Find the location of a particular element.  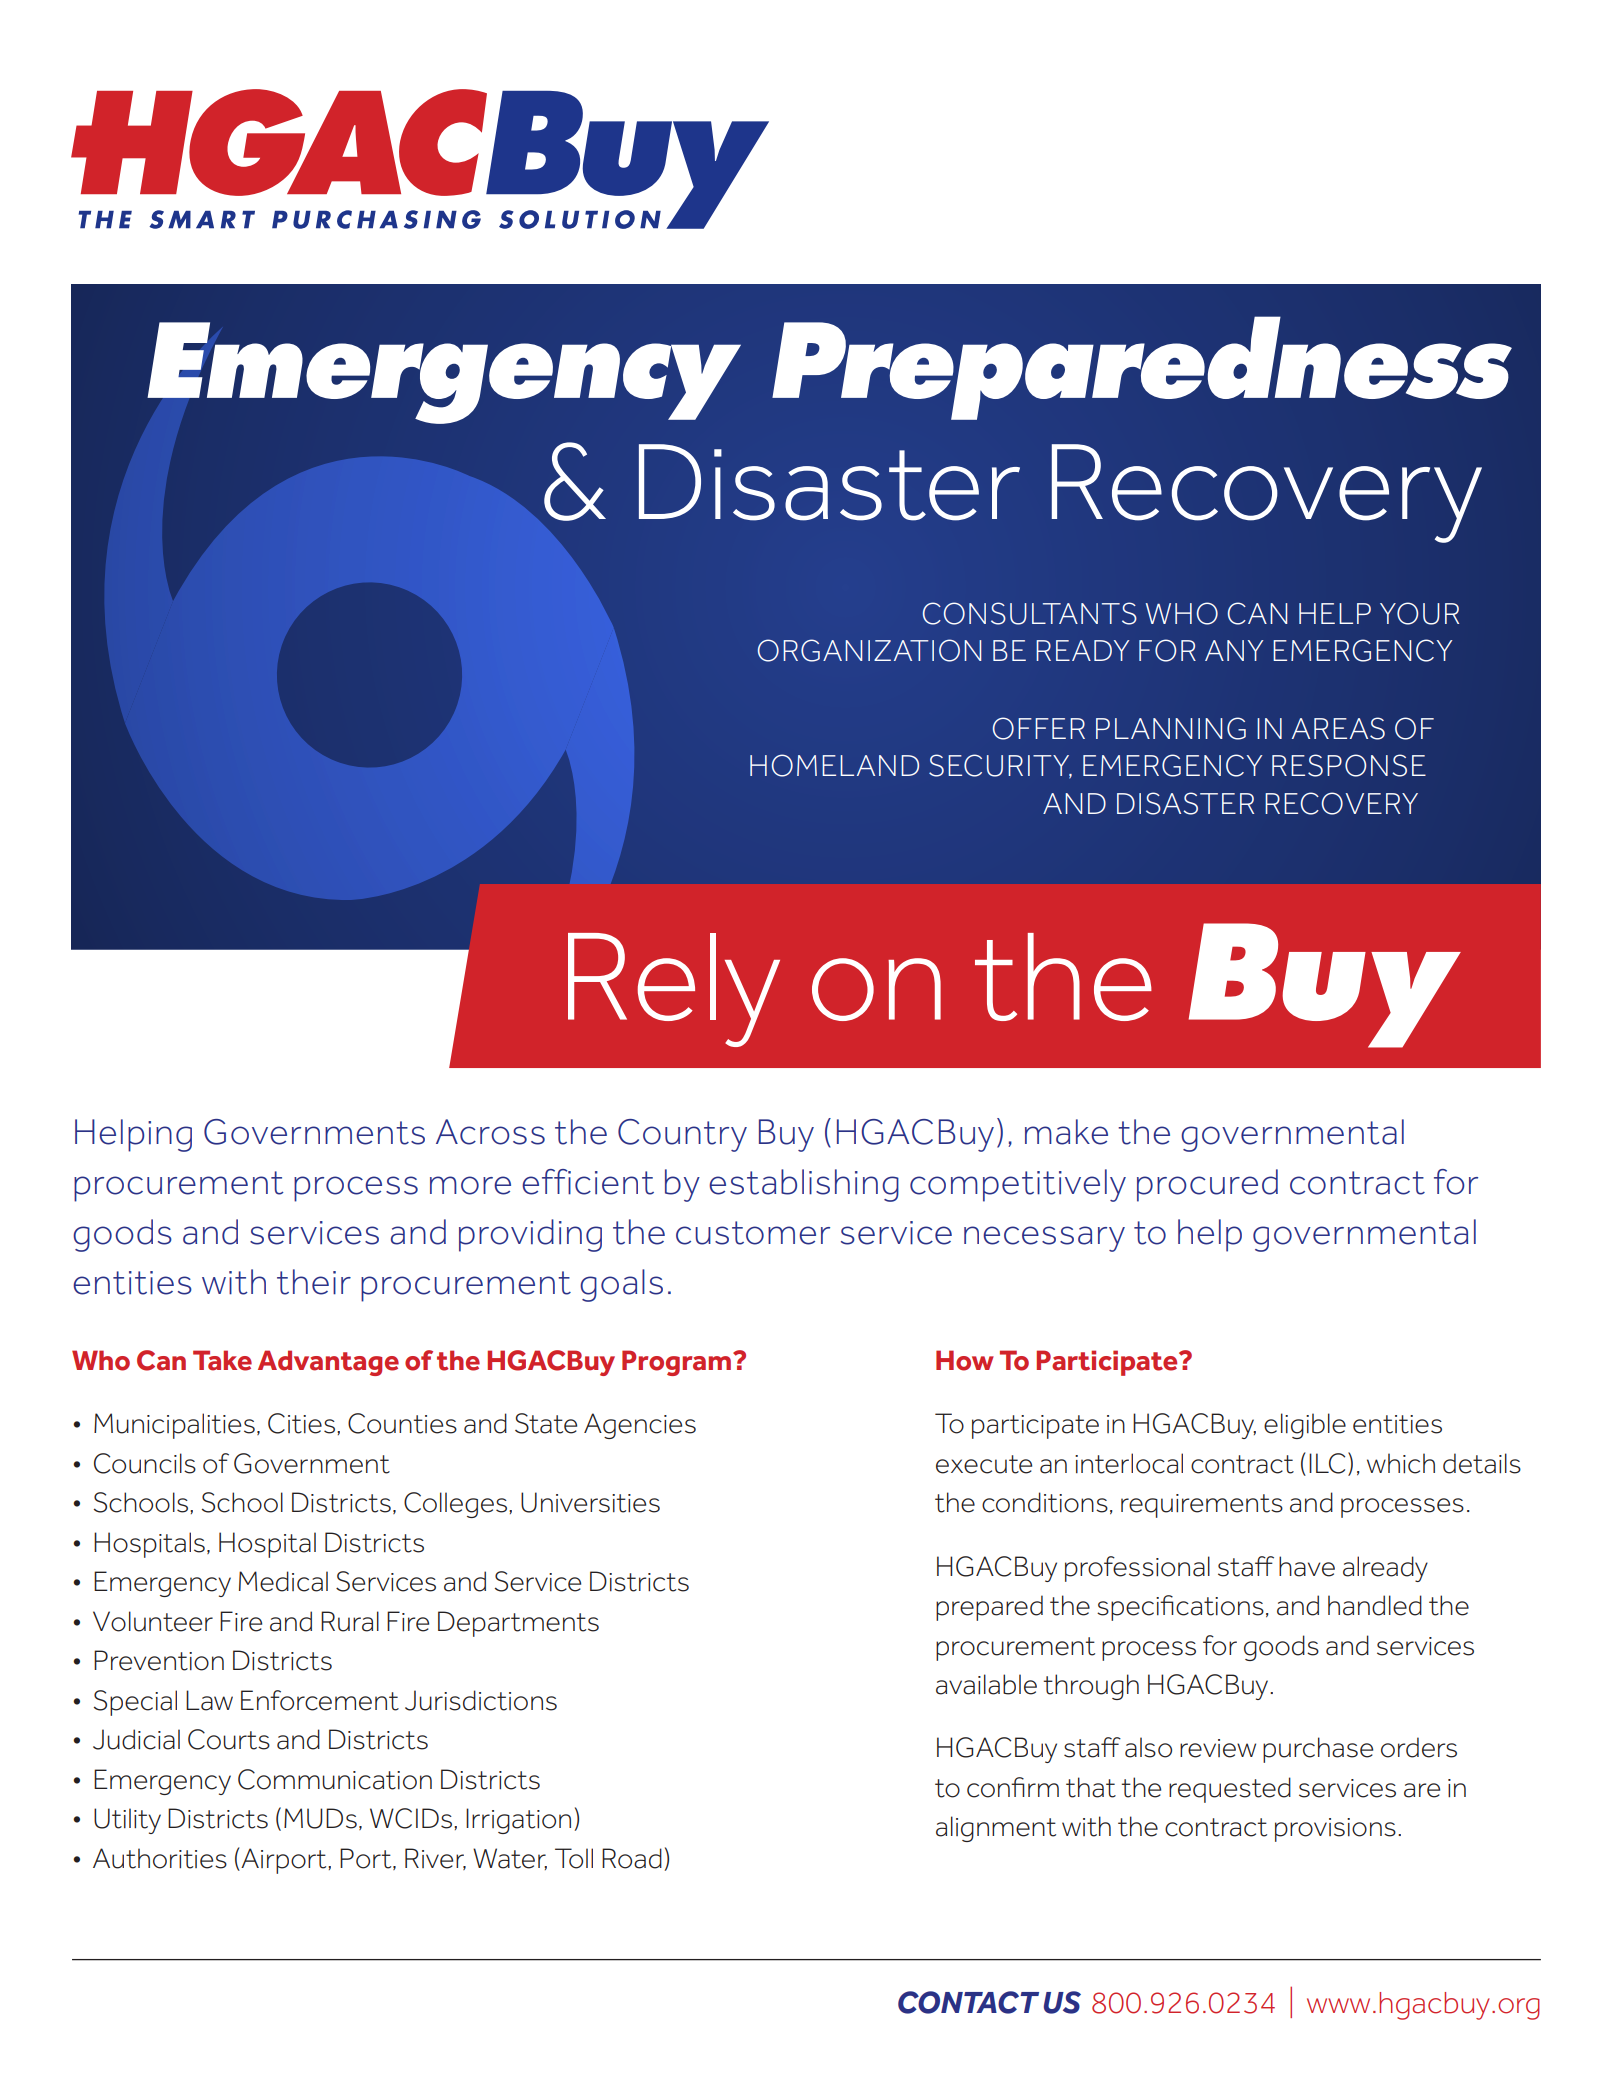

HOMELAND is located at coordinates (834, 765).
